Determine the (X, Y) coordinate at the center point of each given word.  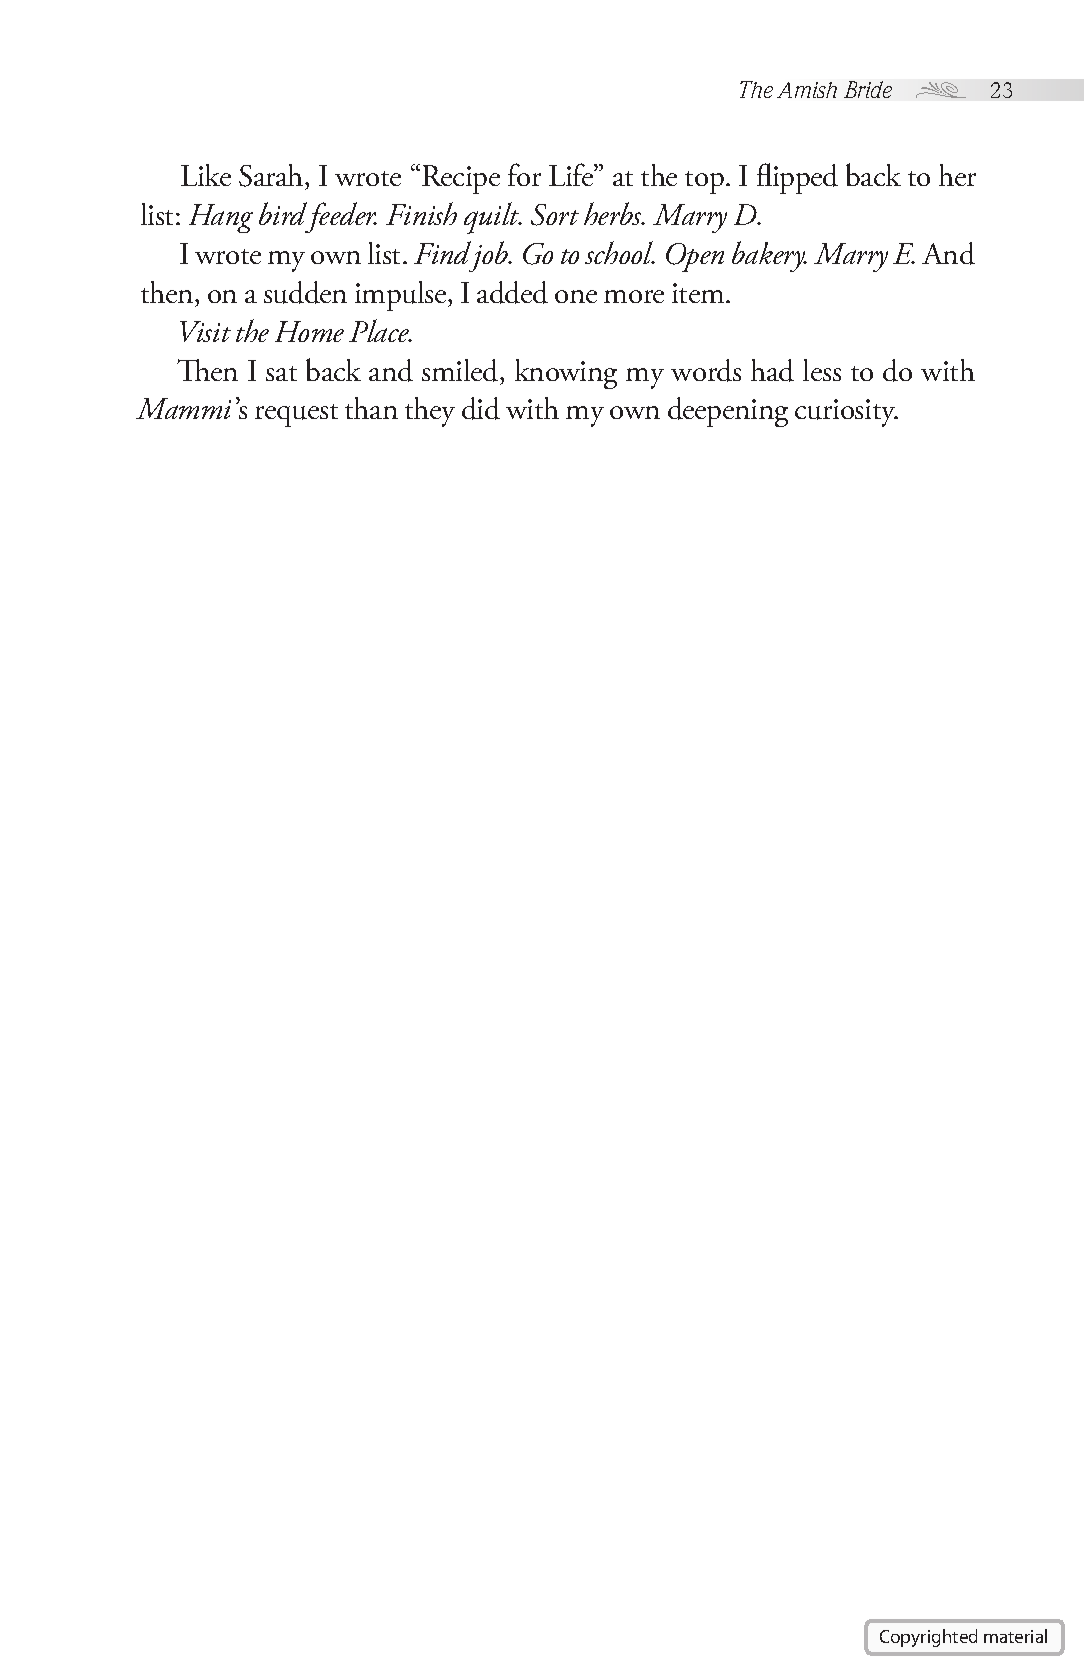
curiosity (846, 413)
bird (283, 213)
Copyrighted (928, 1638)
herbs (614, 213)
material (1015, 1636)
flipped (797, 178)
